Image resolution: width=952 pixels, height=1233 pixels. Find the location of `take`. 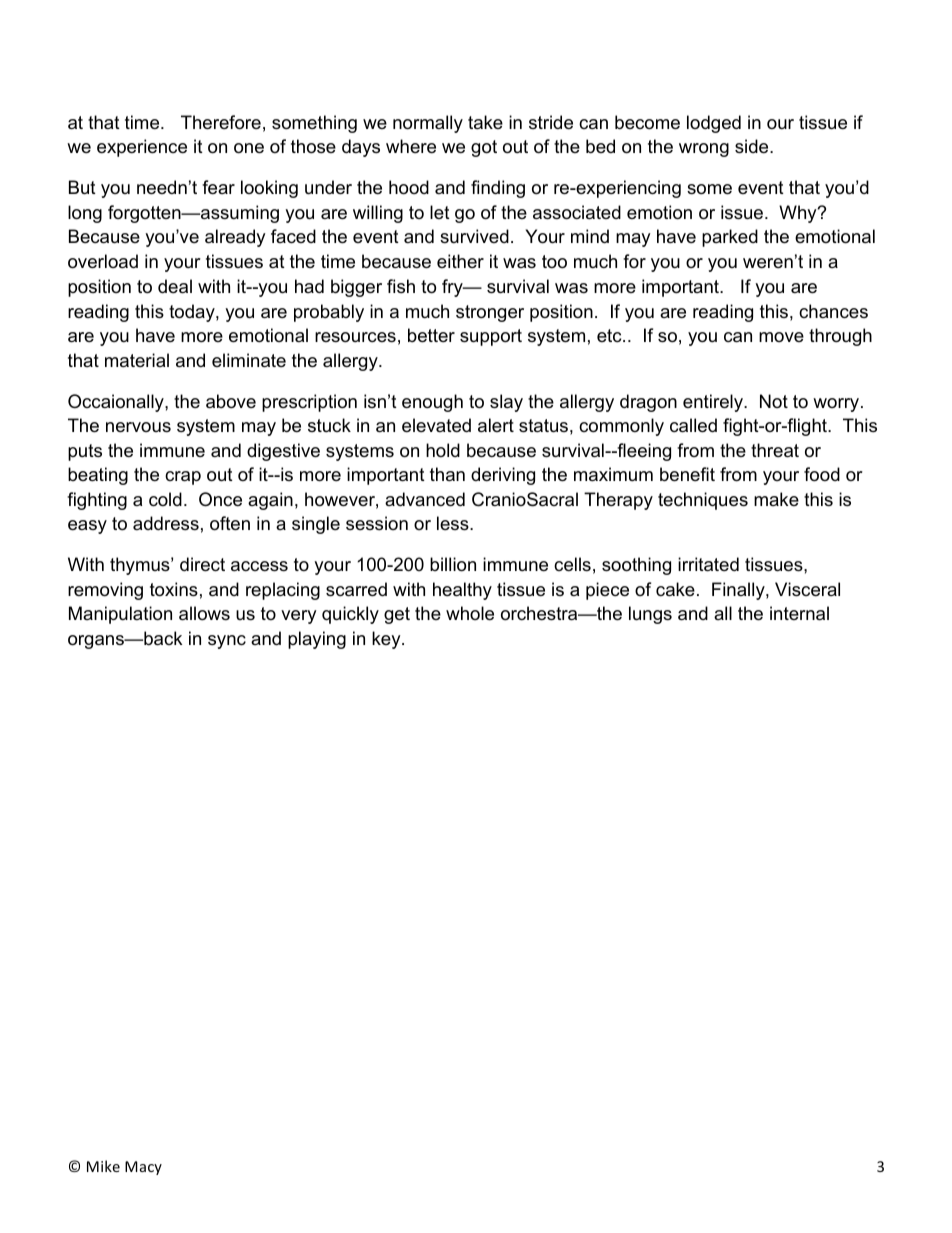

take is located at coordinates (485, 122).
